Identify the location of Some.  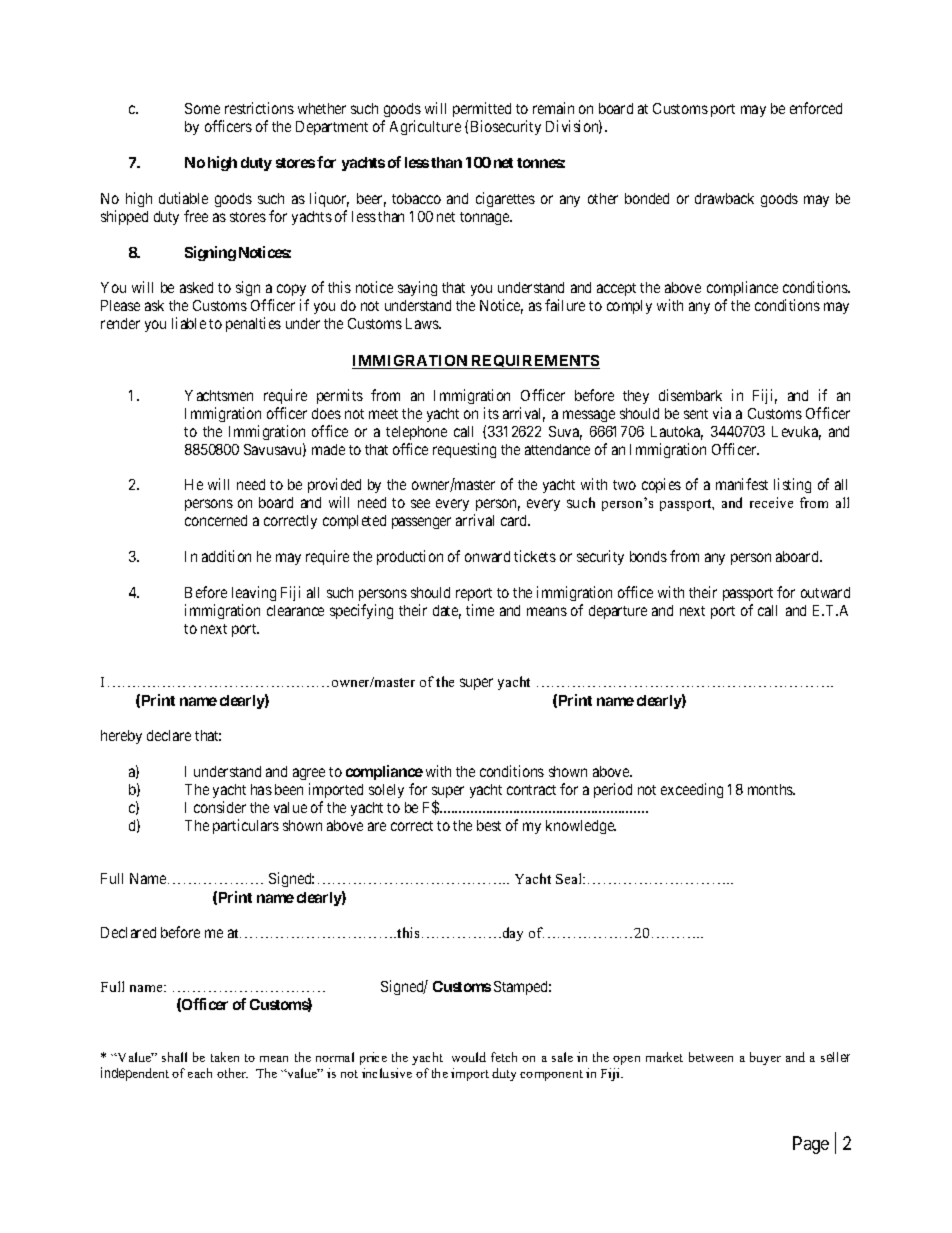
(202, 108).
